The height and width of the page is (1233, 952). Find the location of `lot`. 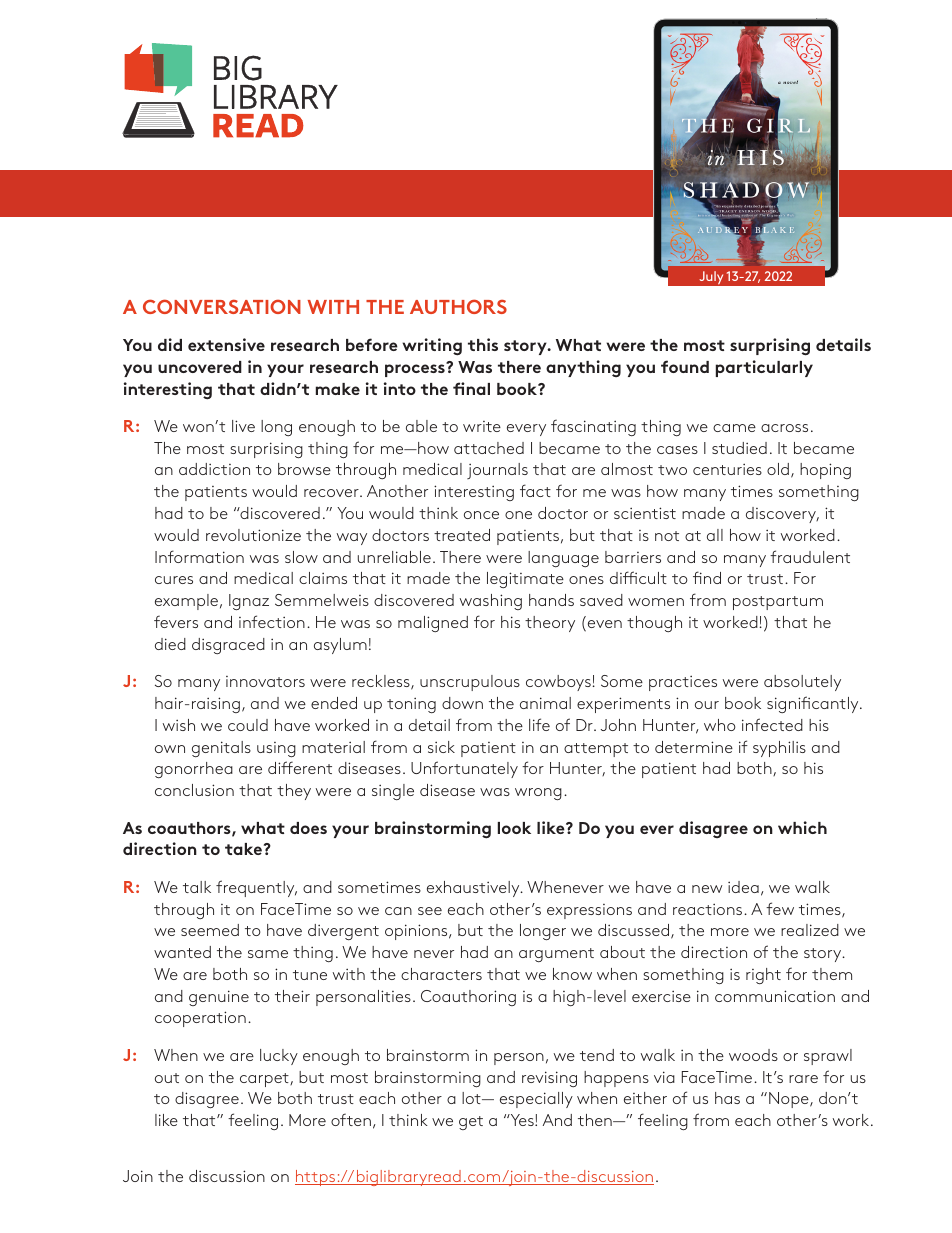

lot is located at coordinates (472, 1098).
